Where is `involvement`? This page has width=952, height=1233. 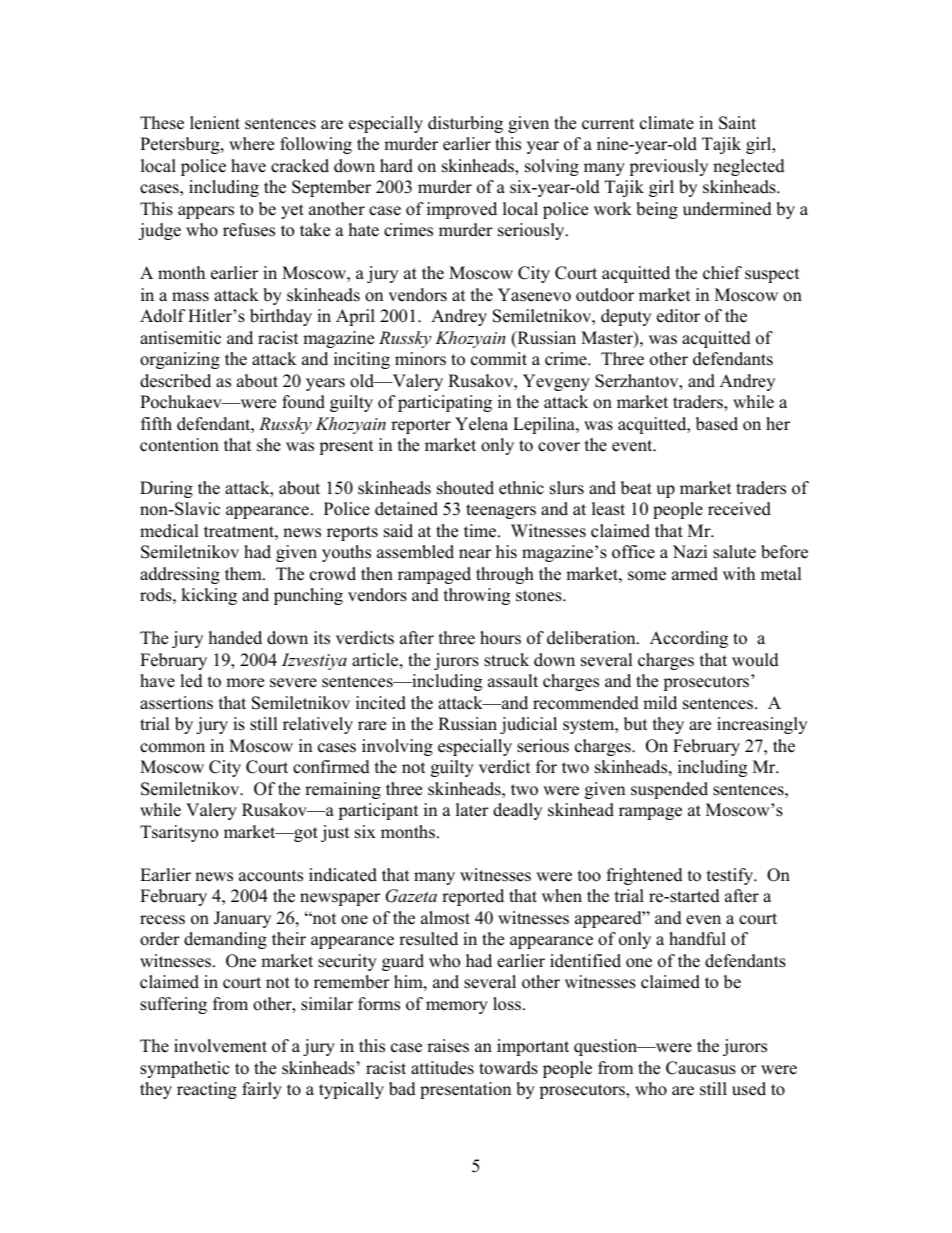 involvement is located at coordinates (220, 1046).
